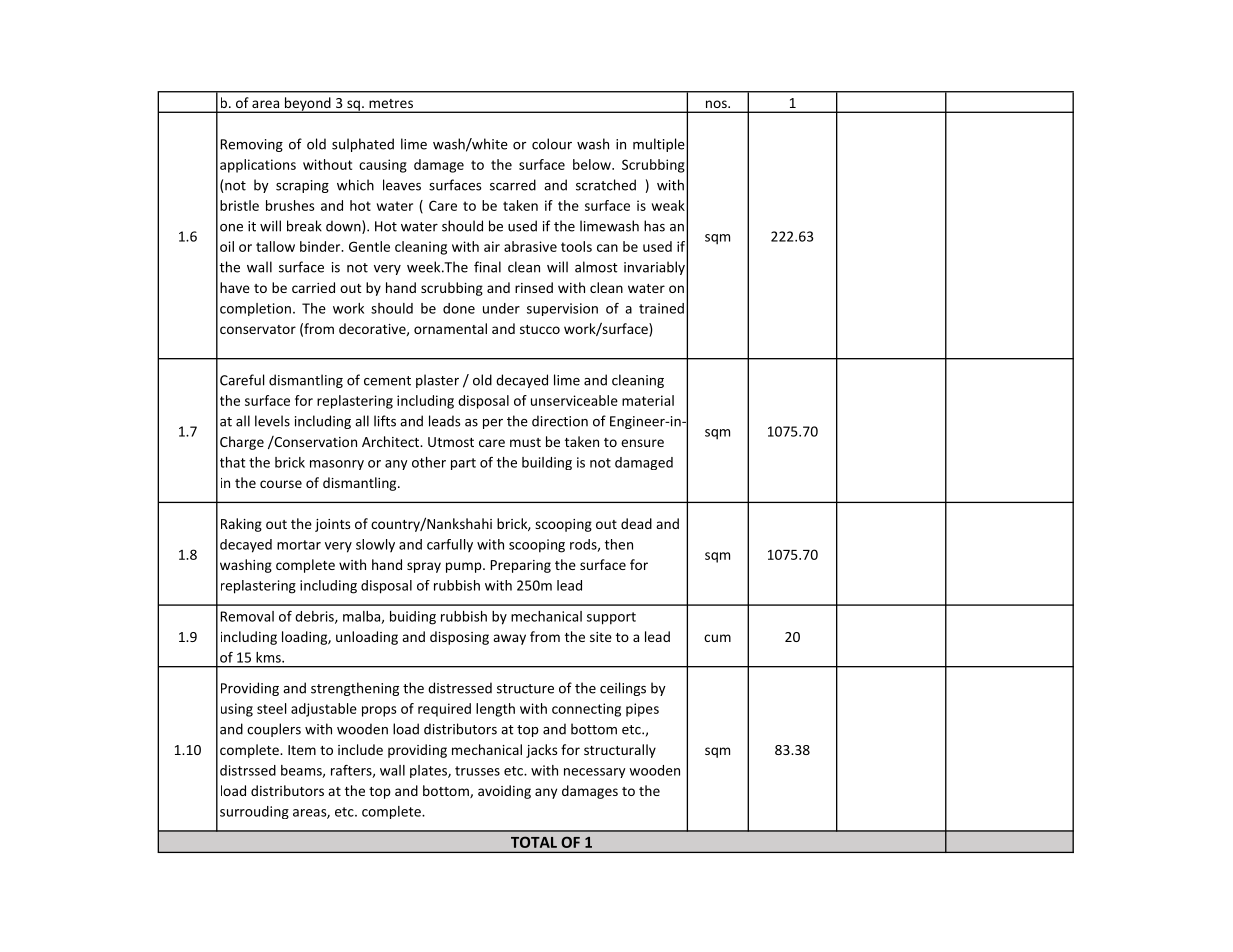 This document has height=952, width=1233. Describe the element at coordinates (299, 545) in the document. I see `mortar` at that location.
